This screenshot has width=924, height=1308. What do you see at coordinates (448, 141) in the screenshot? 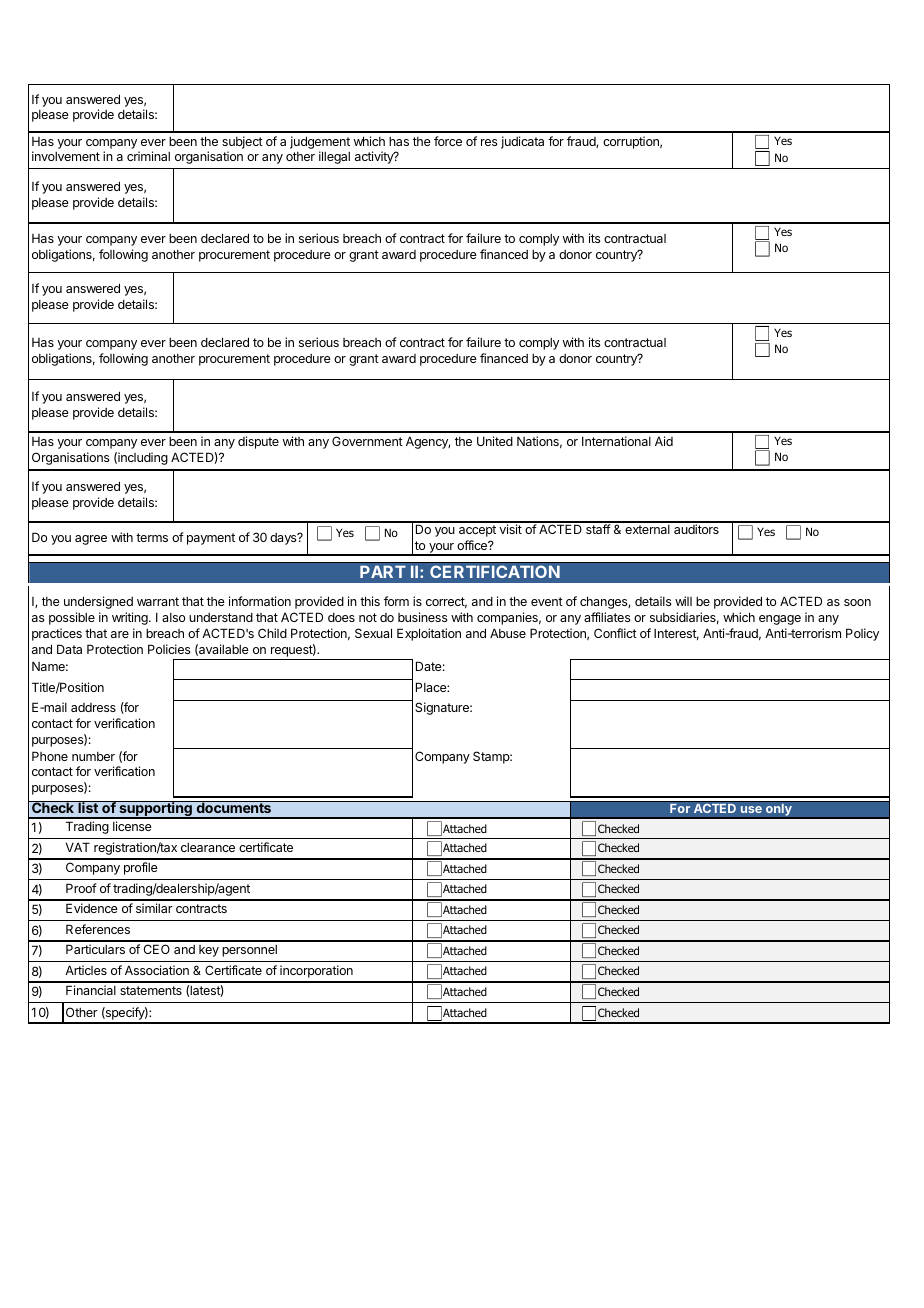
I see `force` at bounding box center [448, 141].
